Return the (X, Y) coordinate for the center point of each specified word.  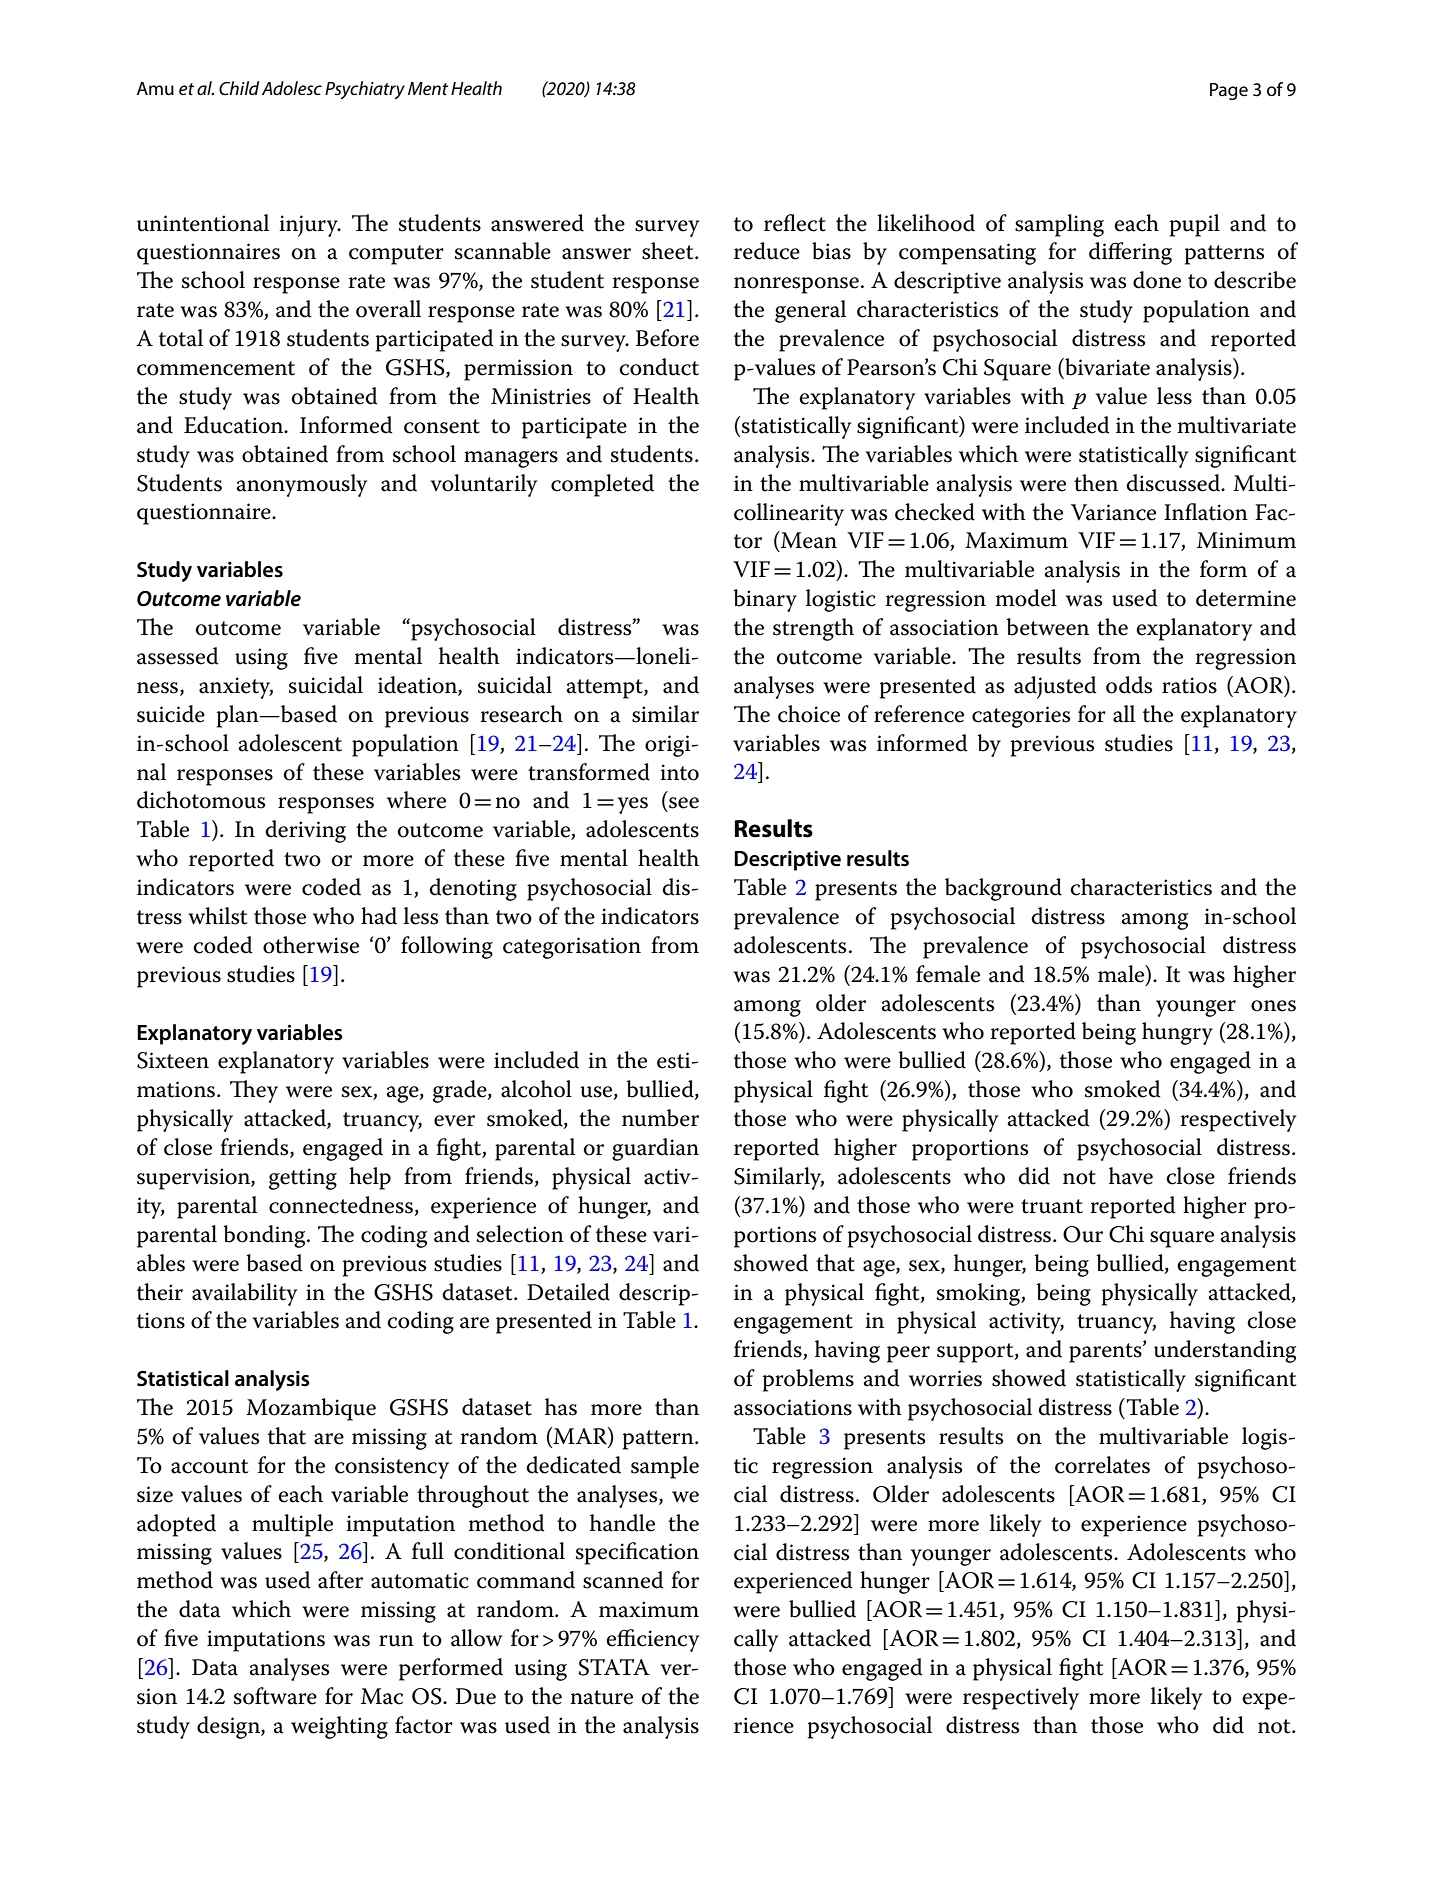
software (275, 1696)
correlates (1102, 1465)
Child (239, 88)
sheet (669, 251)
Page (1229, 91)
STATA (614, 1667)
